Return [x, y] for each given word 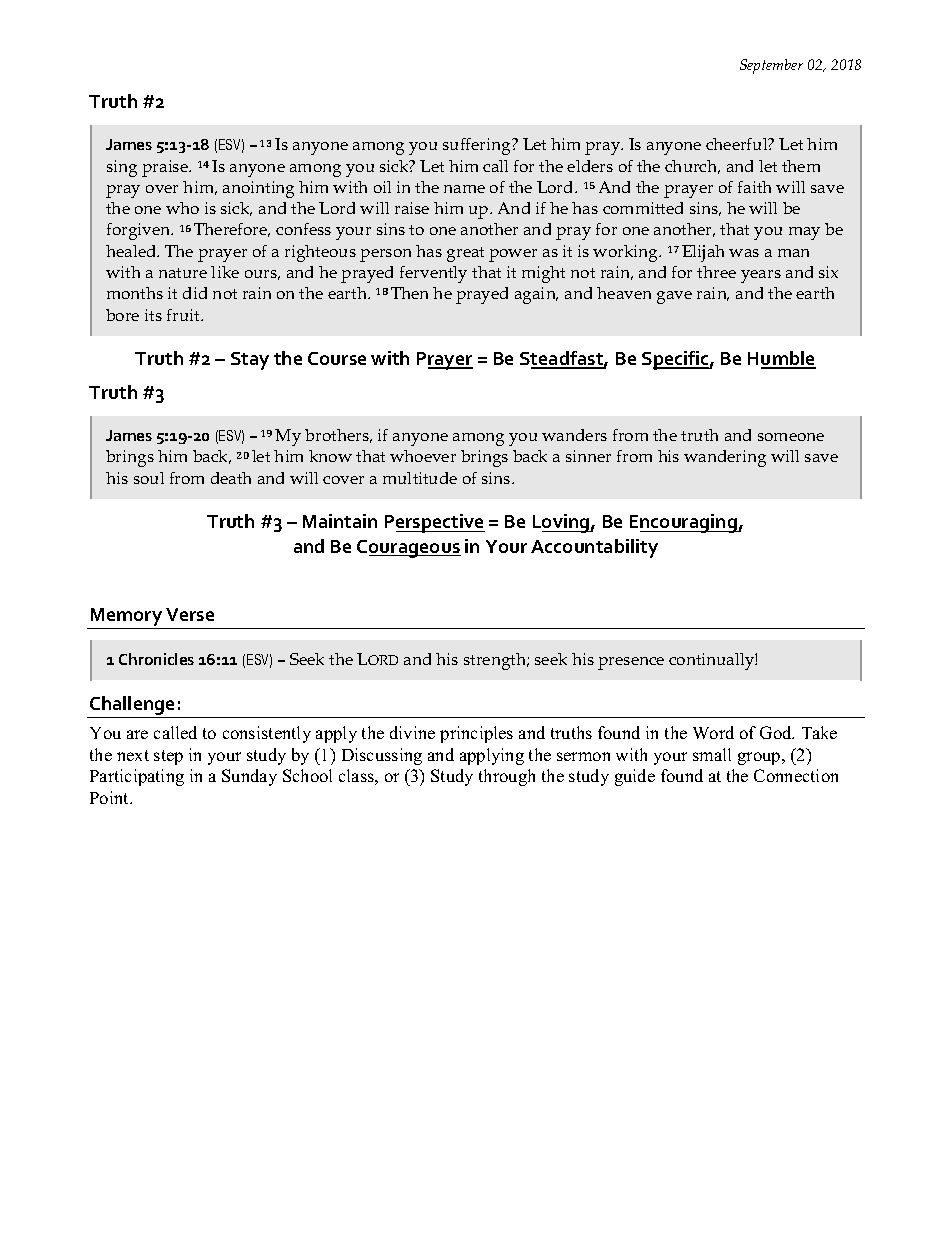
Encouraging [684, 523]
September [771, 66]
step [168, 757]
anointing [258, 189]
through [507, 777]
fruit [184, 315]
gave [674, 297]
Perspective [435, 523]
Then [409, 293]
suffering [478, 146]
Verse [190, 614]
